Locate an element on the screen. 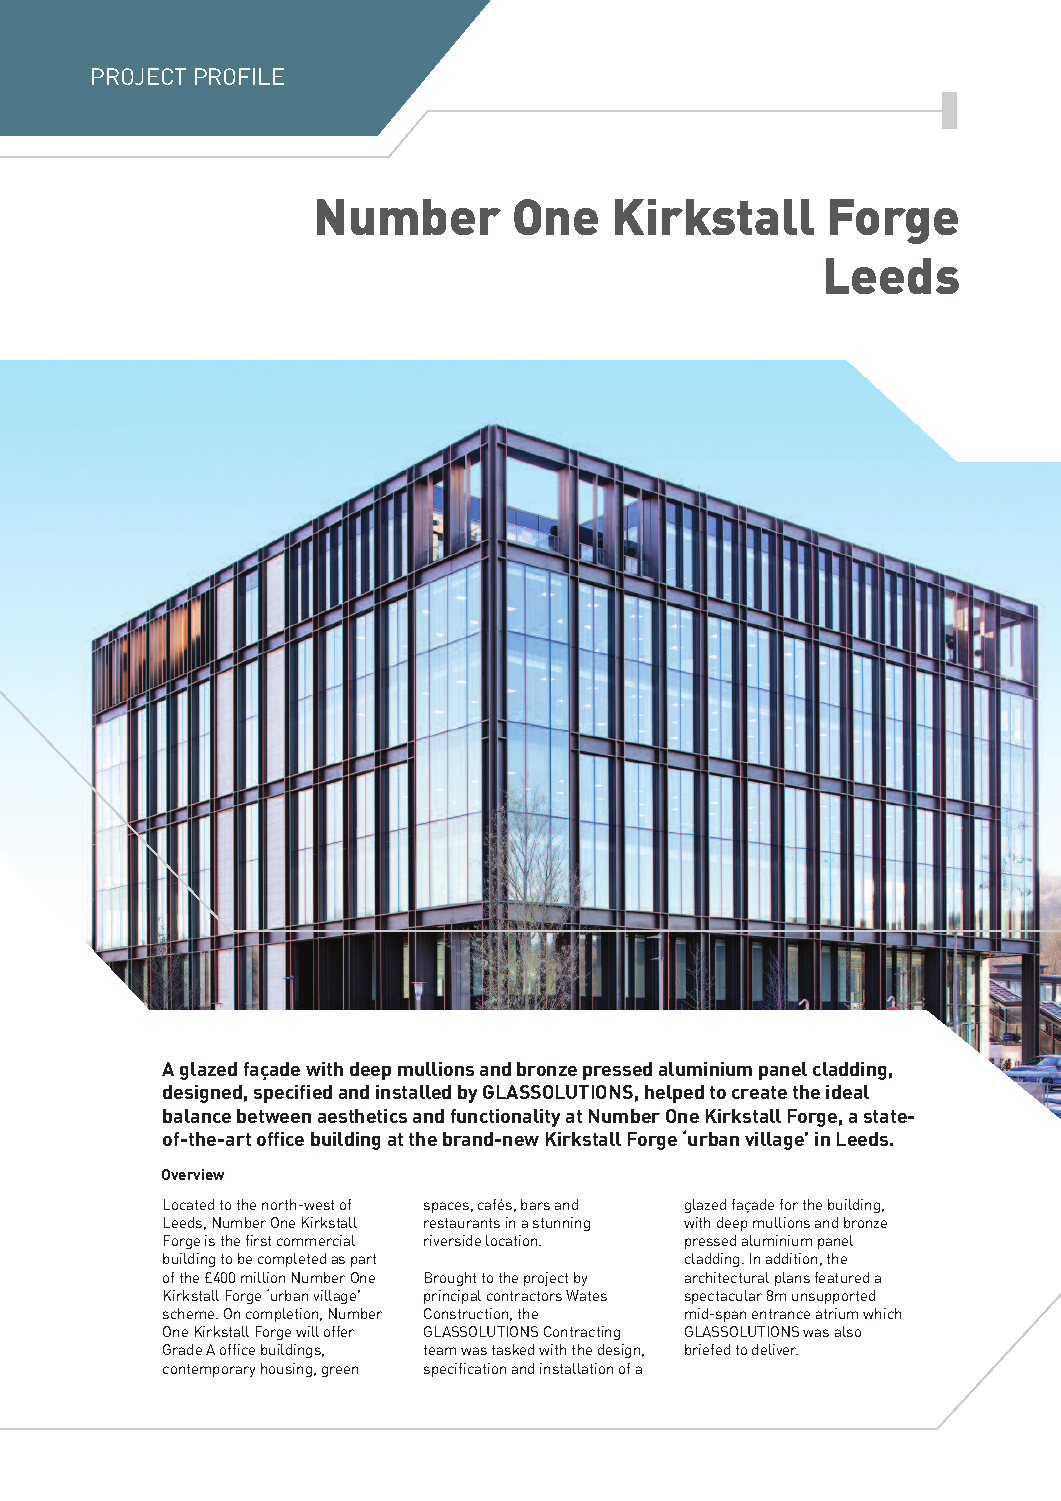  entrance is located at coordinates (781, 1314).
